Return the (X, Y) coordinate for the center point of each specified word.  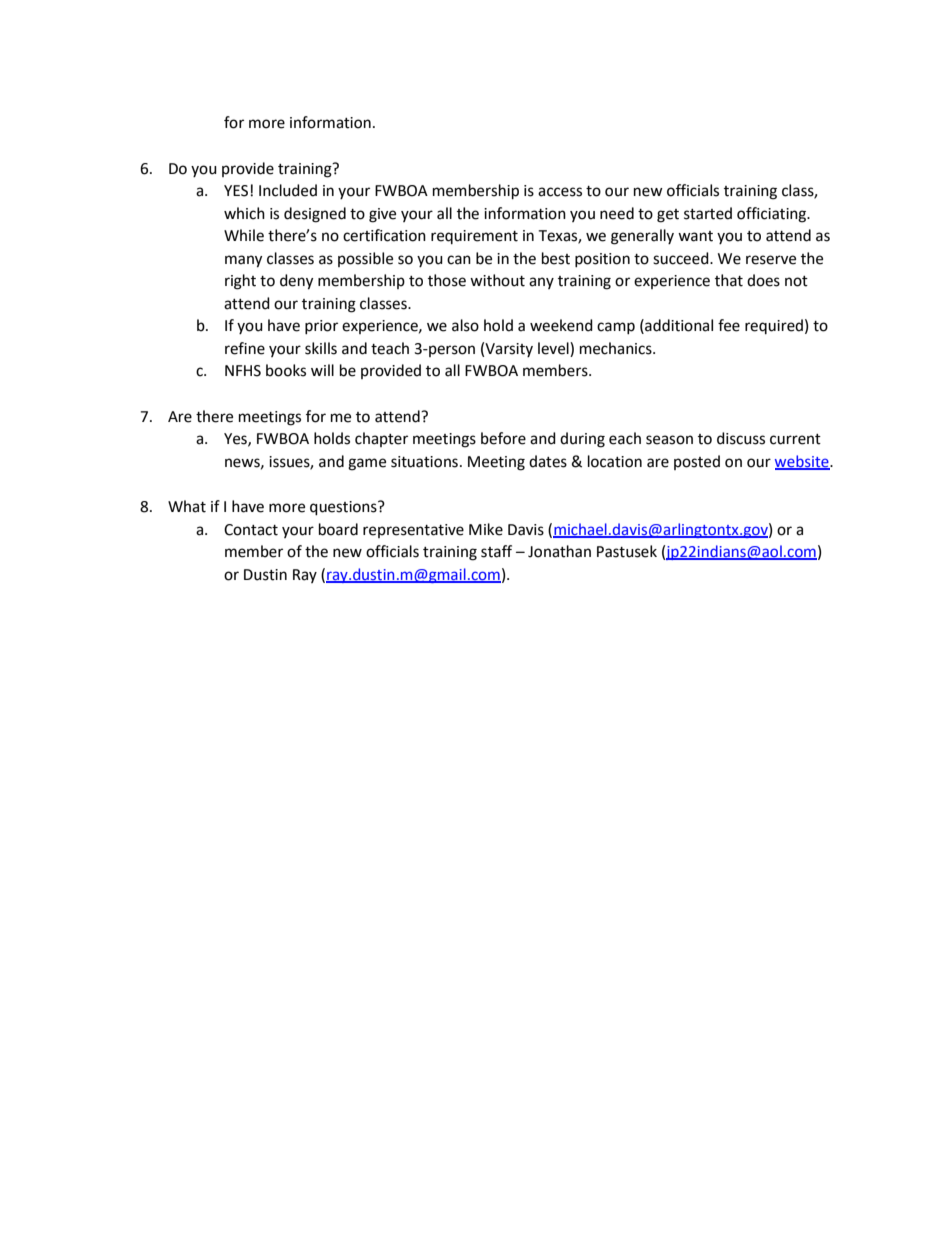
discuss (741, 438)
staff (496, 551)
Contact (251, 530)
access (560, 192)
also (465, 325)
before (503, 438)
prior (321, 327)
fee (729, 325)
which (244, 213)
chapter (381, 439)
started (708, 213)
